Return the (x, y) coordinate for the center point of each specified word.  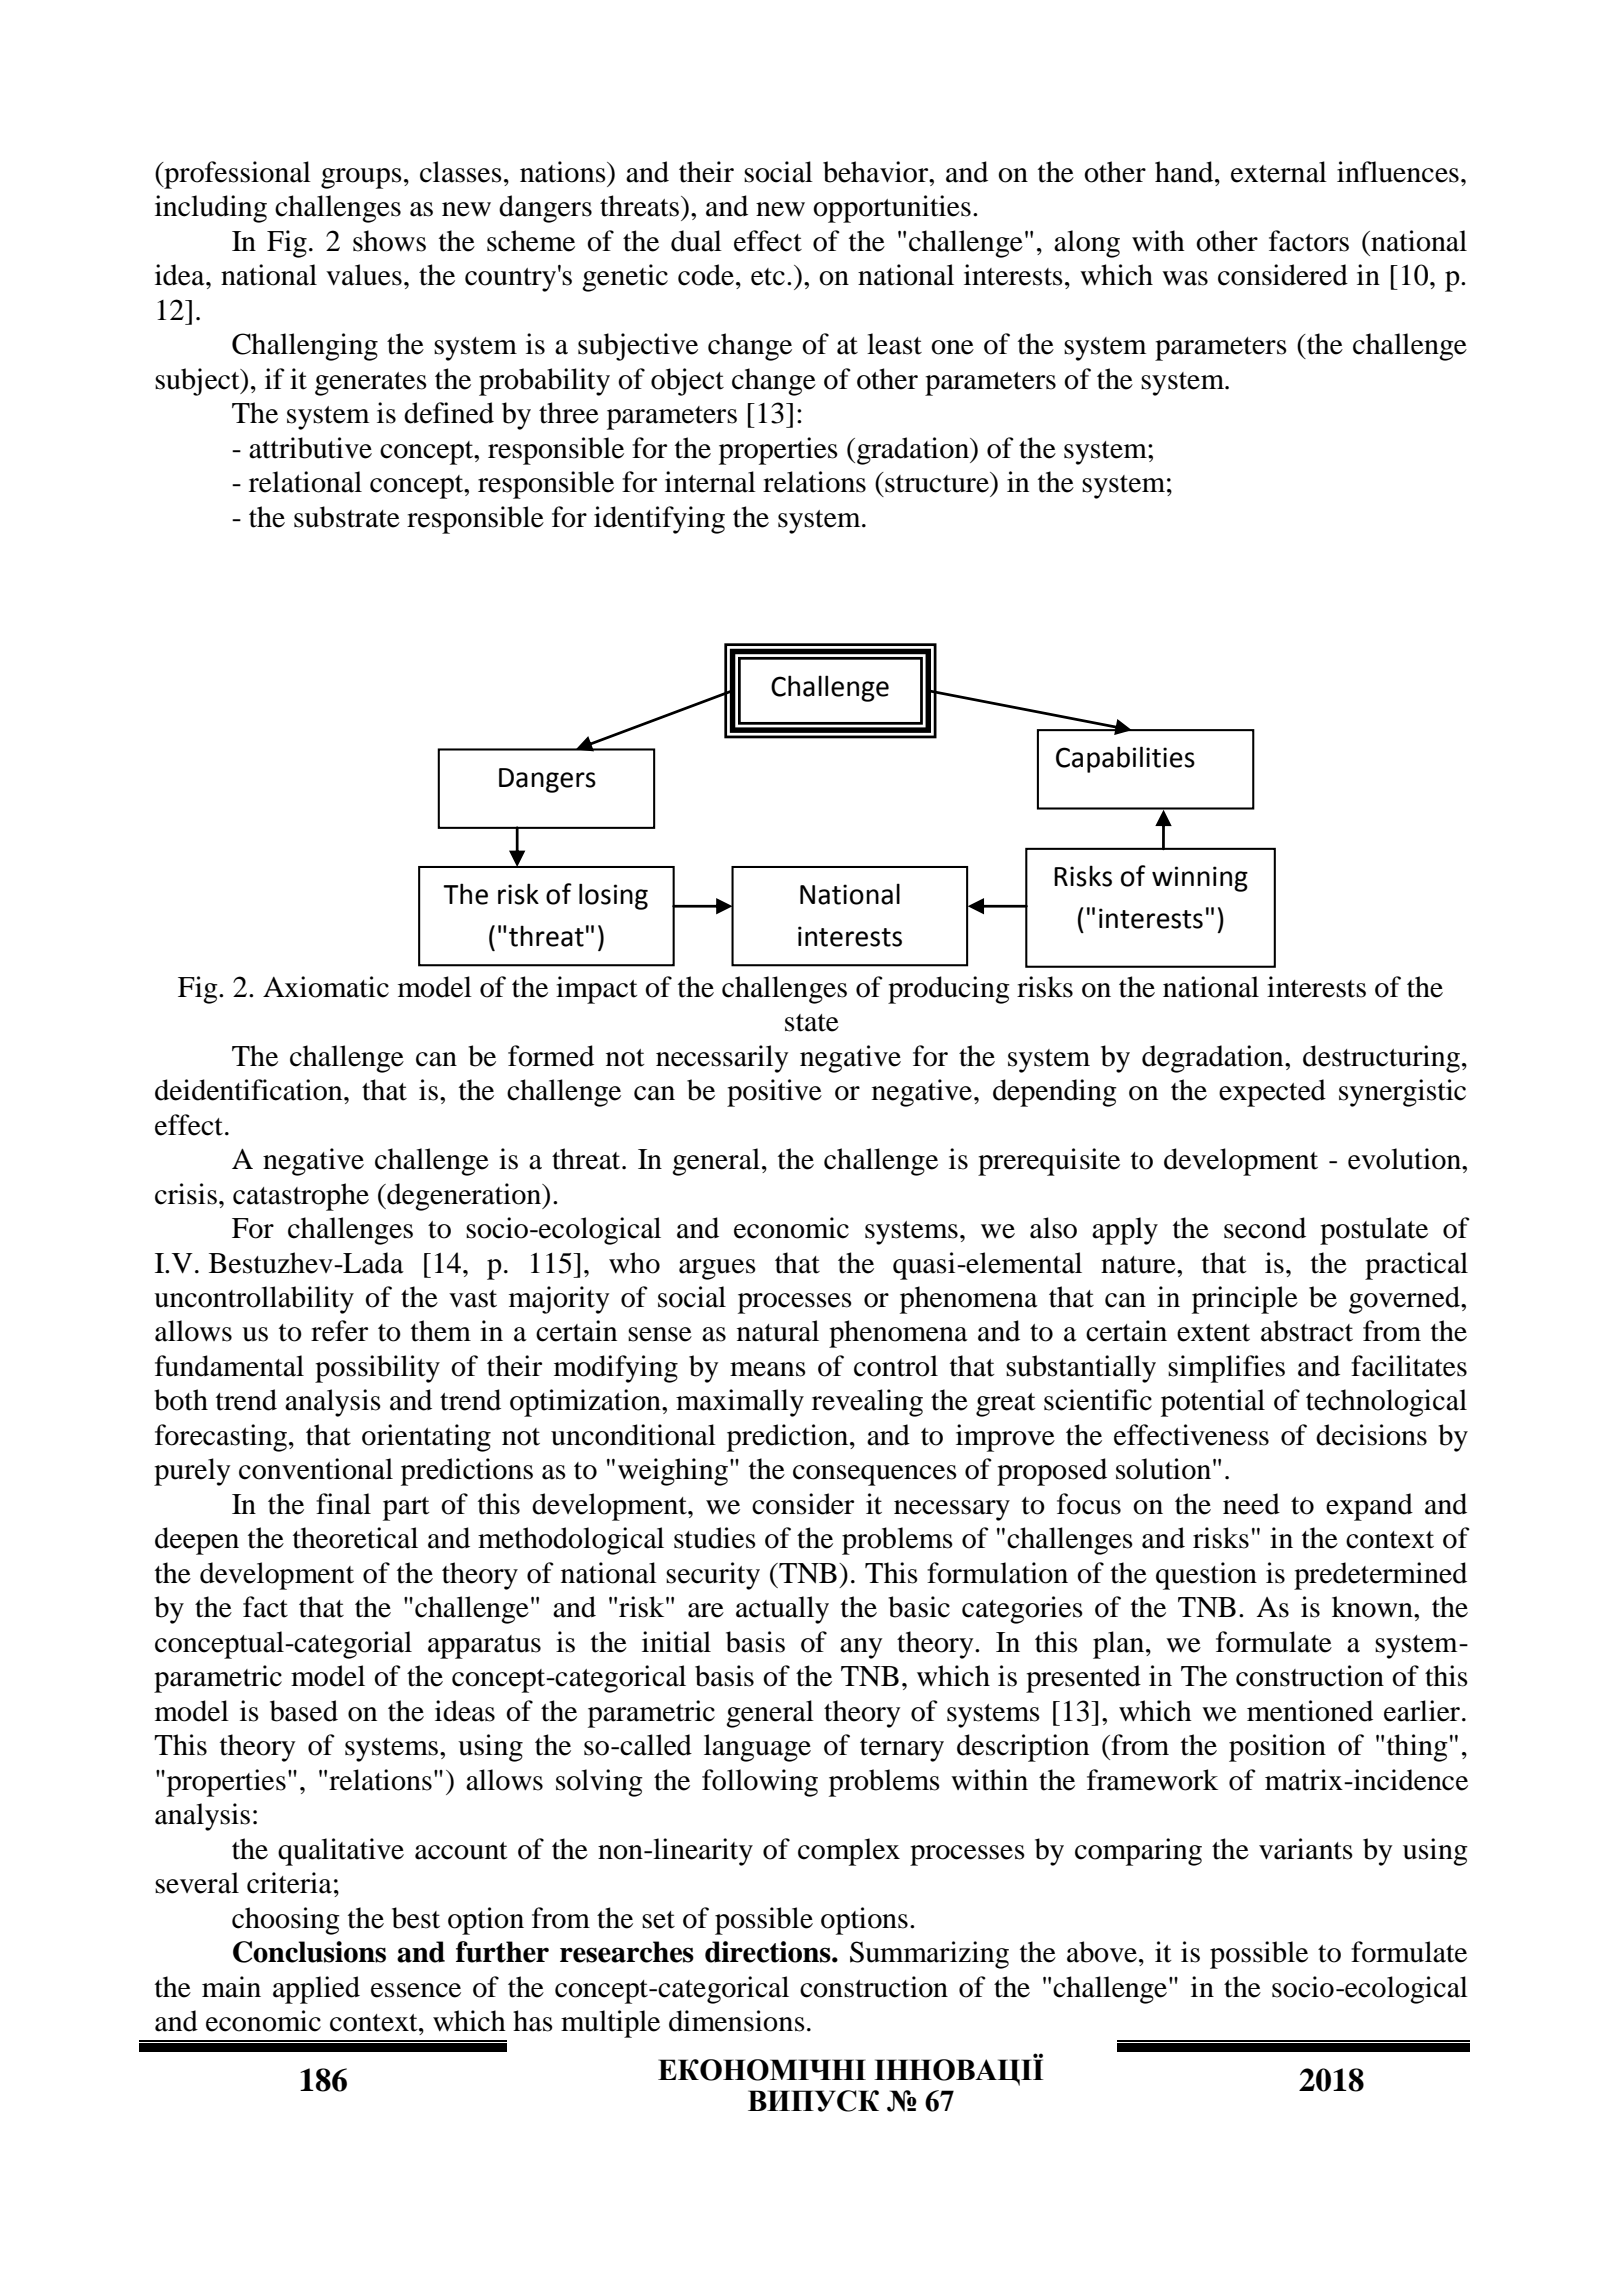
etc (768, 277)
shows (389, 241)
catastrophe (301, 1197)
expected (1272, 1093)
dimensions (737, 2021)
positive (774, 1093)
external (1279, 172)
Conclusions (309, 1952)
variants (1306, 1849)
